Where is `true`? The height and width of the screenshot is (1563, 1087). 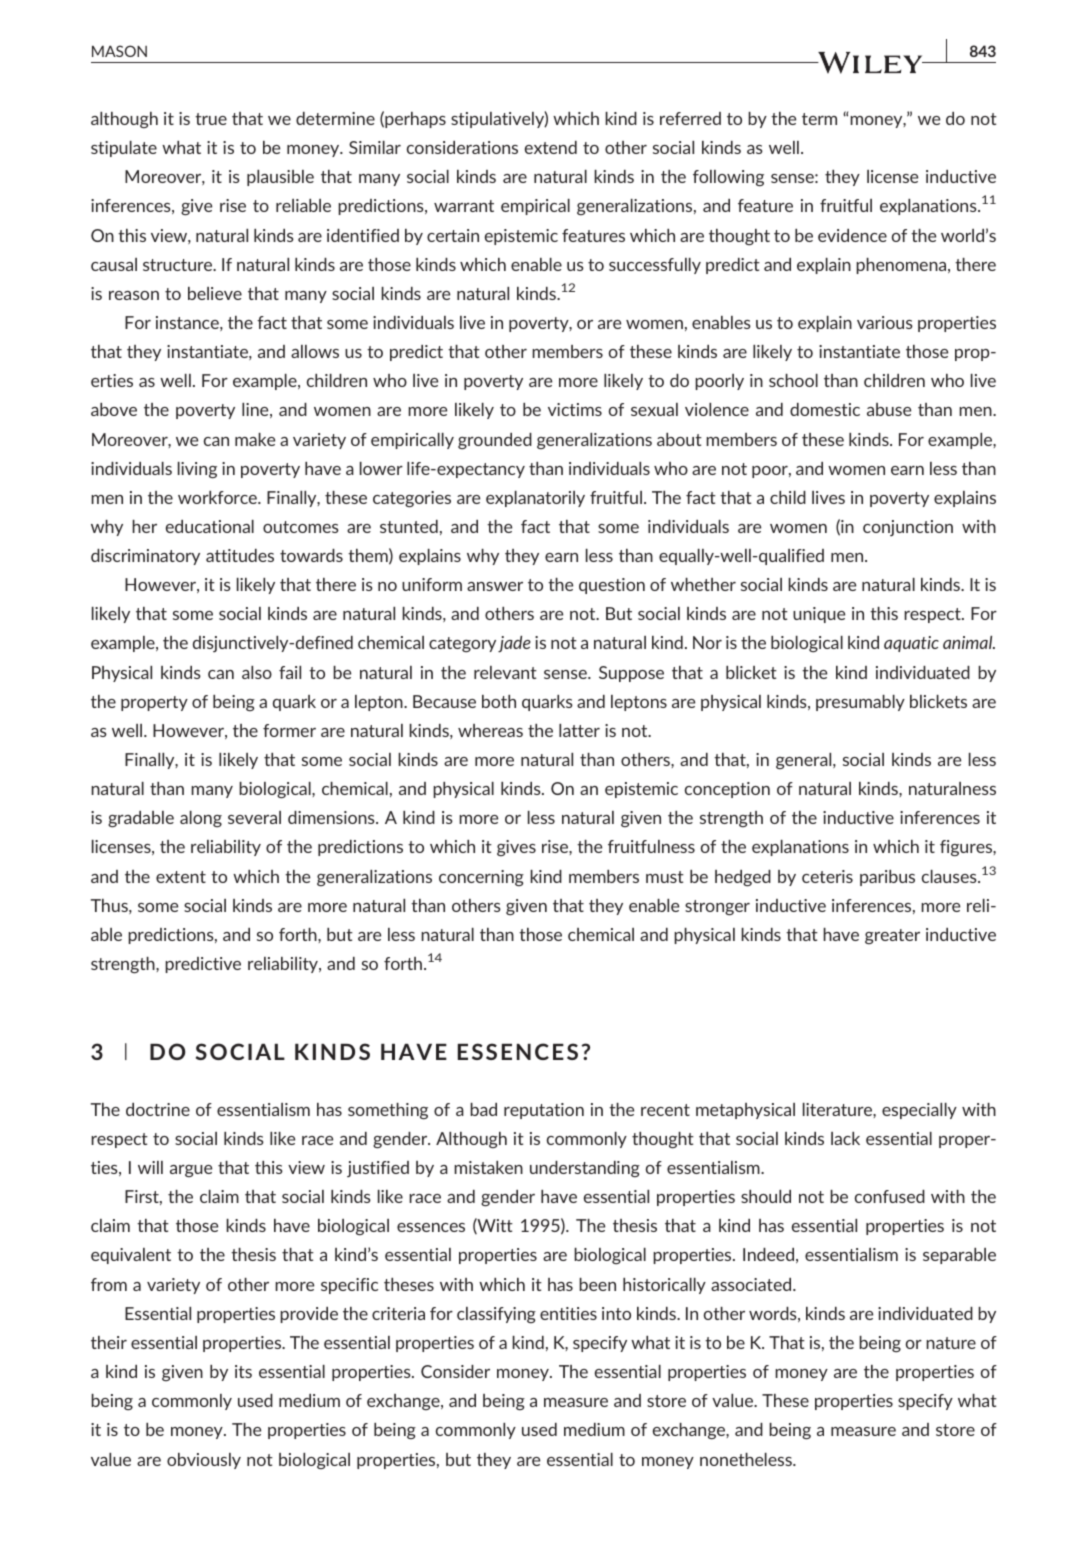 true is located at coordinates (211, 119).
